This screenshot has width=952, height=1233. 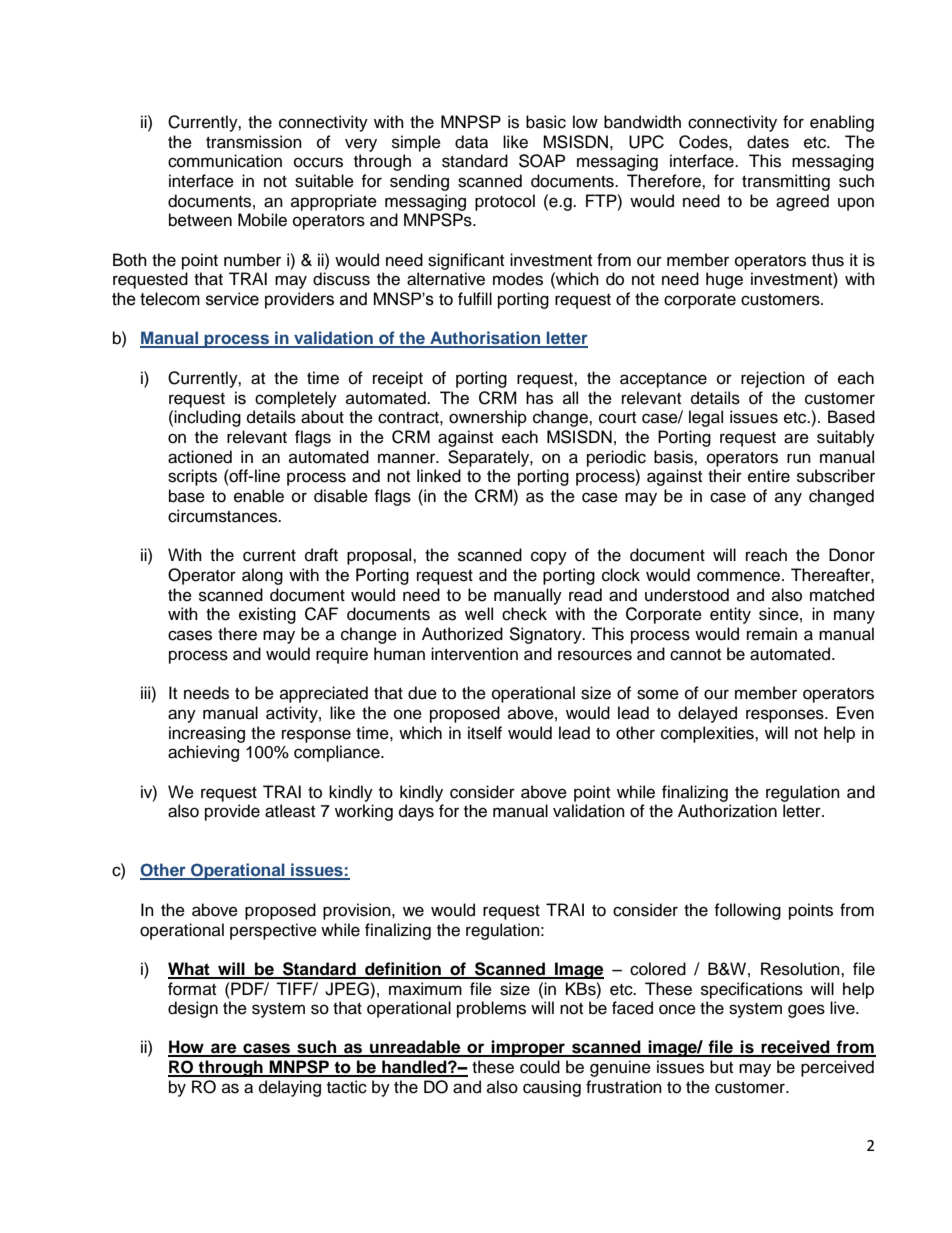 What do you see at coordinates (727, 811) in the screenshot?
I see `Authorization` at bounding box center [727, 811].
